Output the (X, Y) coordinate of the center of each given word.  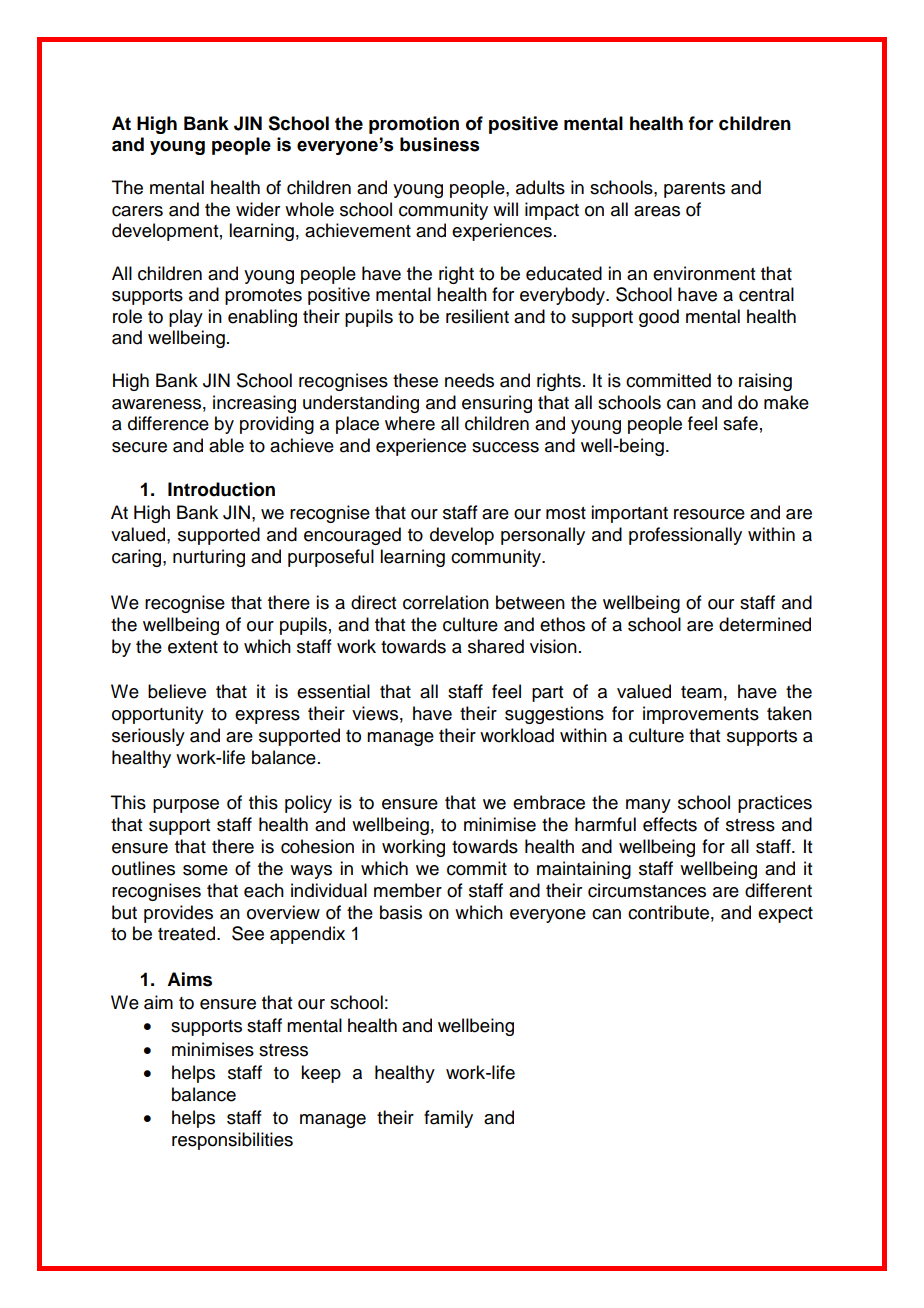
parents (694, 190)
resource (709, 514)
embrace (549, 802)
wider (258, 209)
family (448, 1119)
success (505, 447)
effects (670, 824)
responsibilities (232, 1141)
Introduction (221, 489)
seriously (148, 737)
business (439, 144)
